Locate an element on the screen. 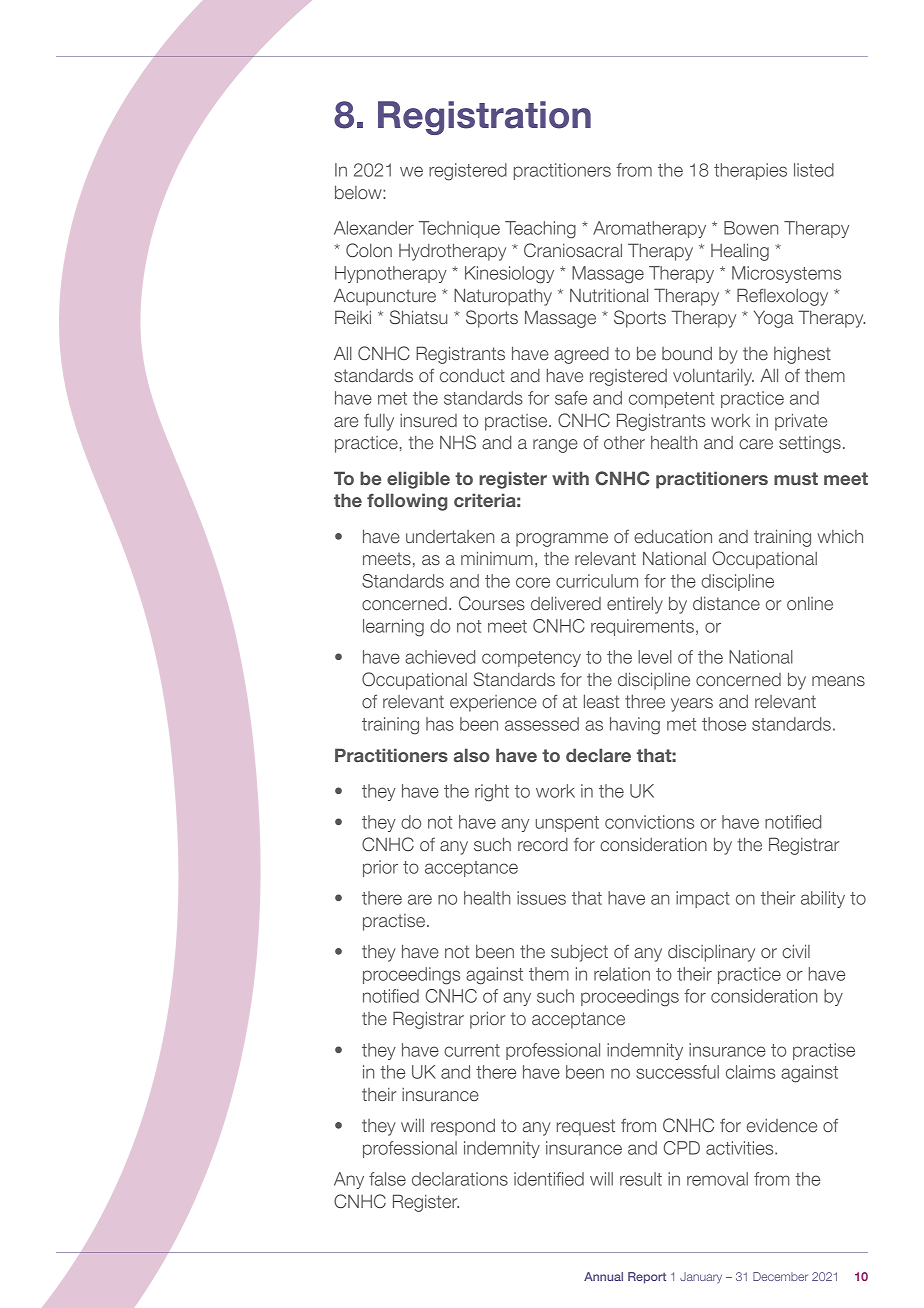  has is located at coordinates (440, 724).
